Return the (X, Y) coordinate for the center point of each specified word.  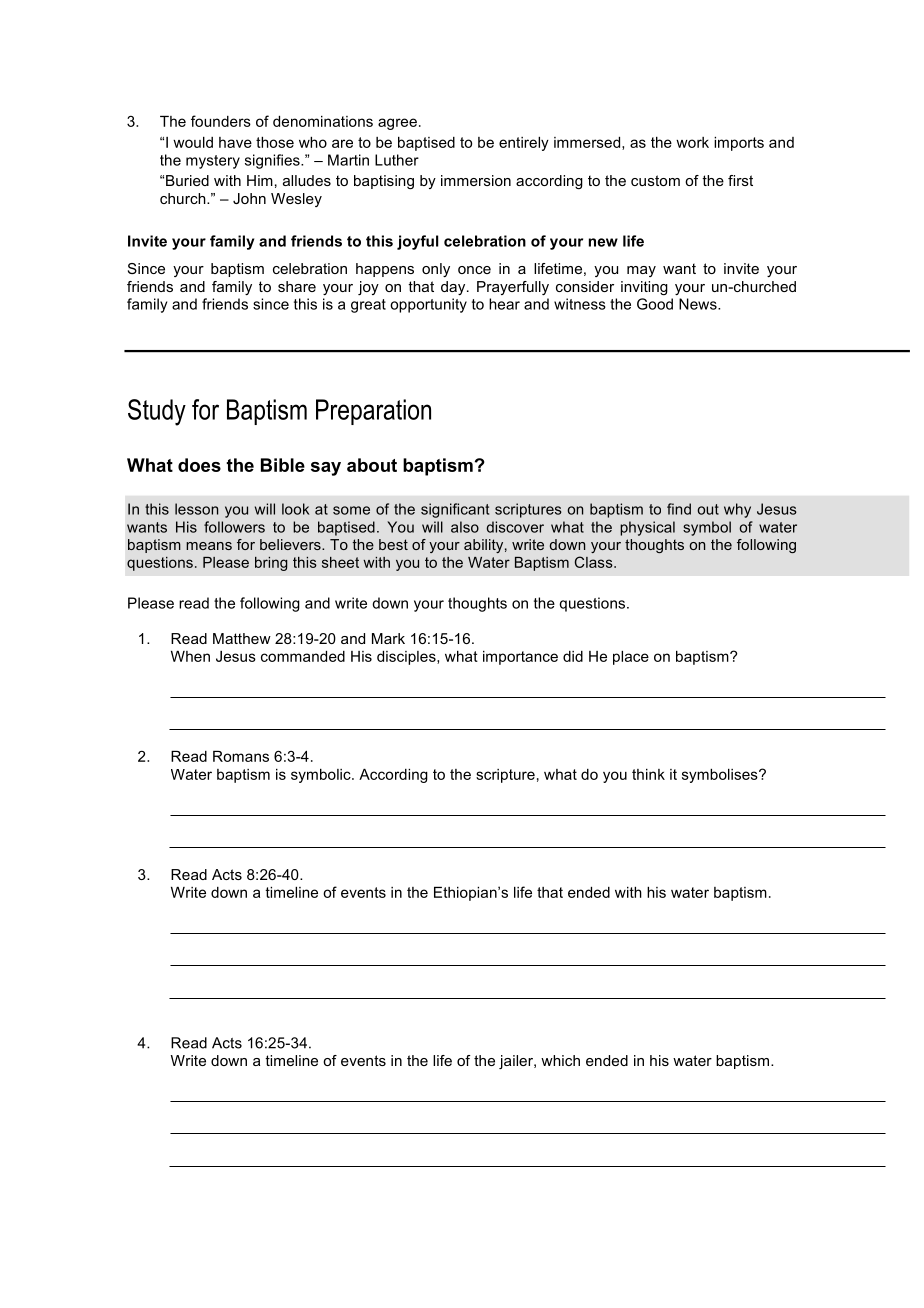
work (692, 142)
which (560, 1060)
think (648, 774)
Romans (241, 756)
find (679, 509)
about (372, 465)
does (199, 465)
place (631, 658)
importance (520, 658)
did (573, 656)
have (235, 142)
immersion (476, 180)
